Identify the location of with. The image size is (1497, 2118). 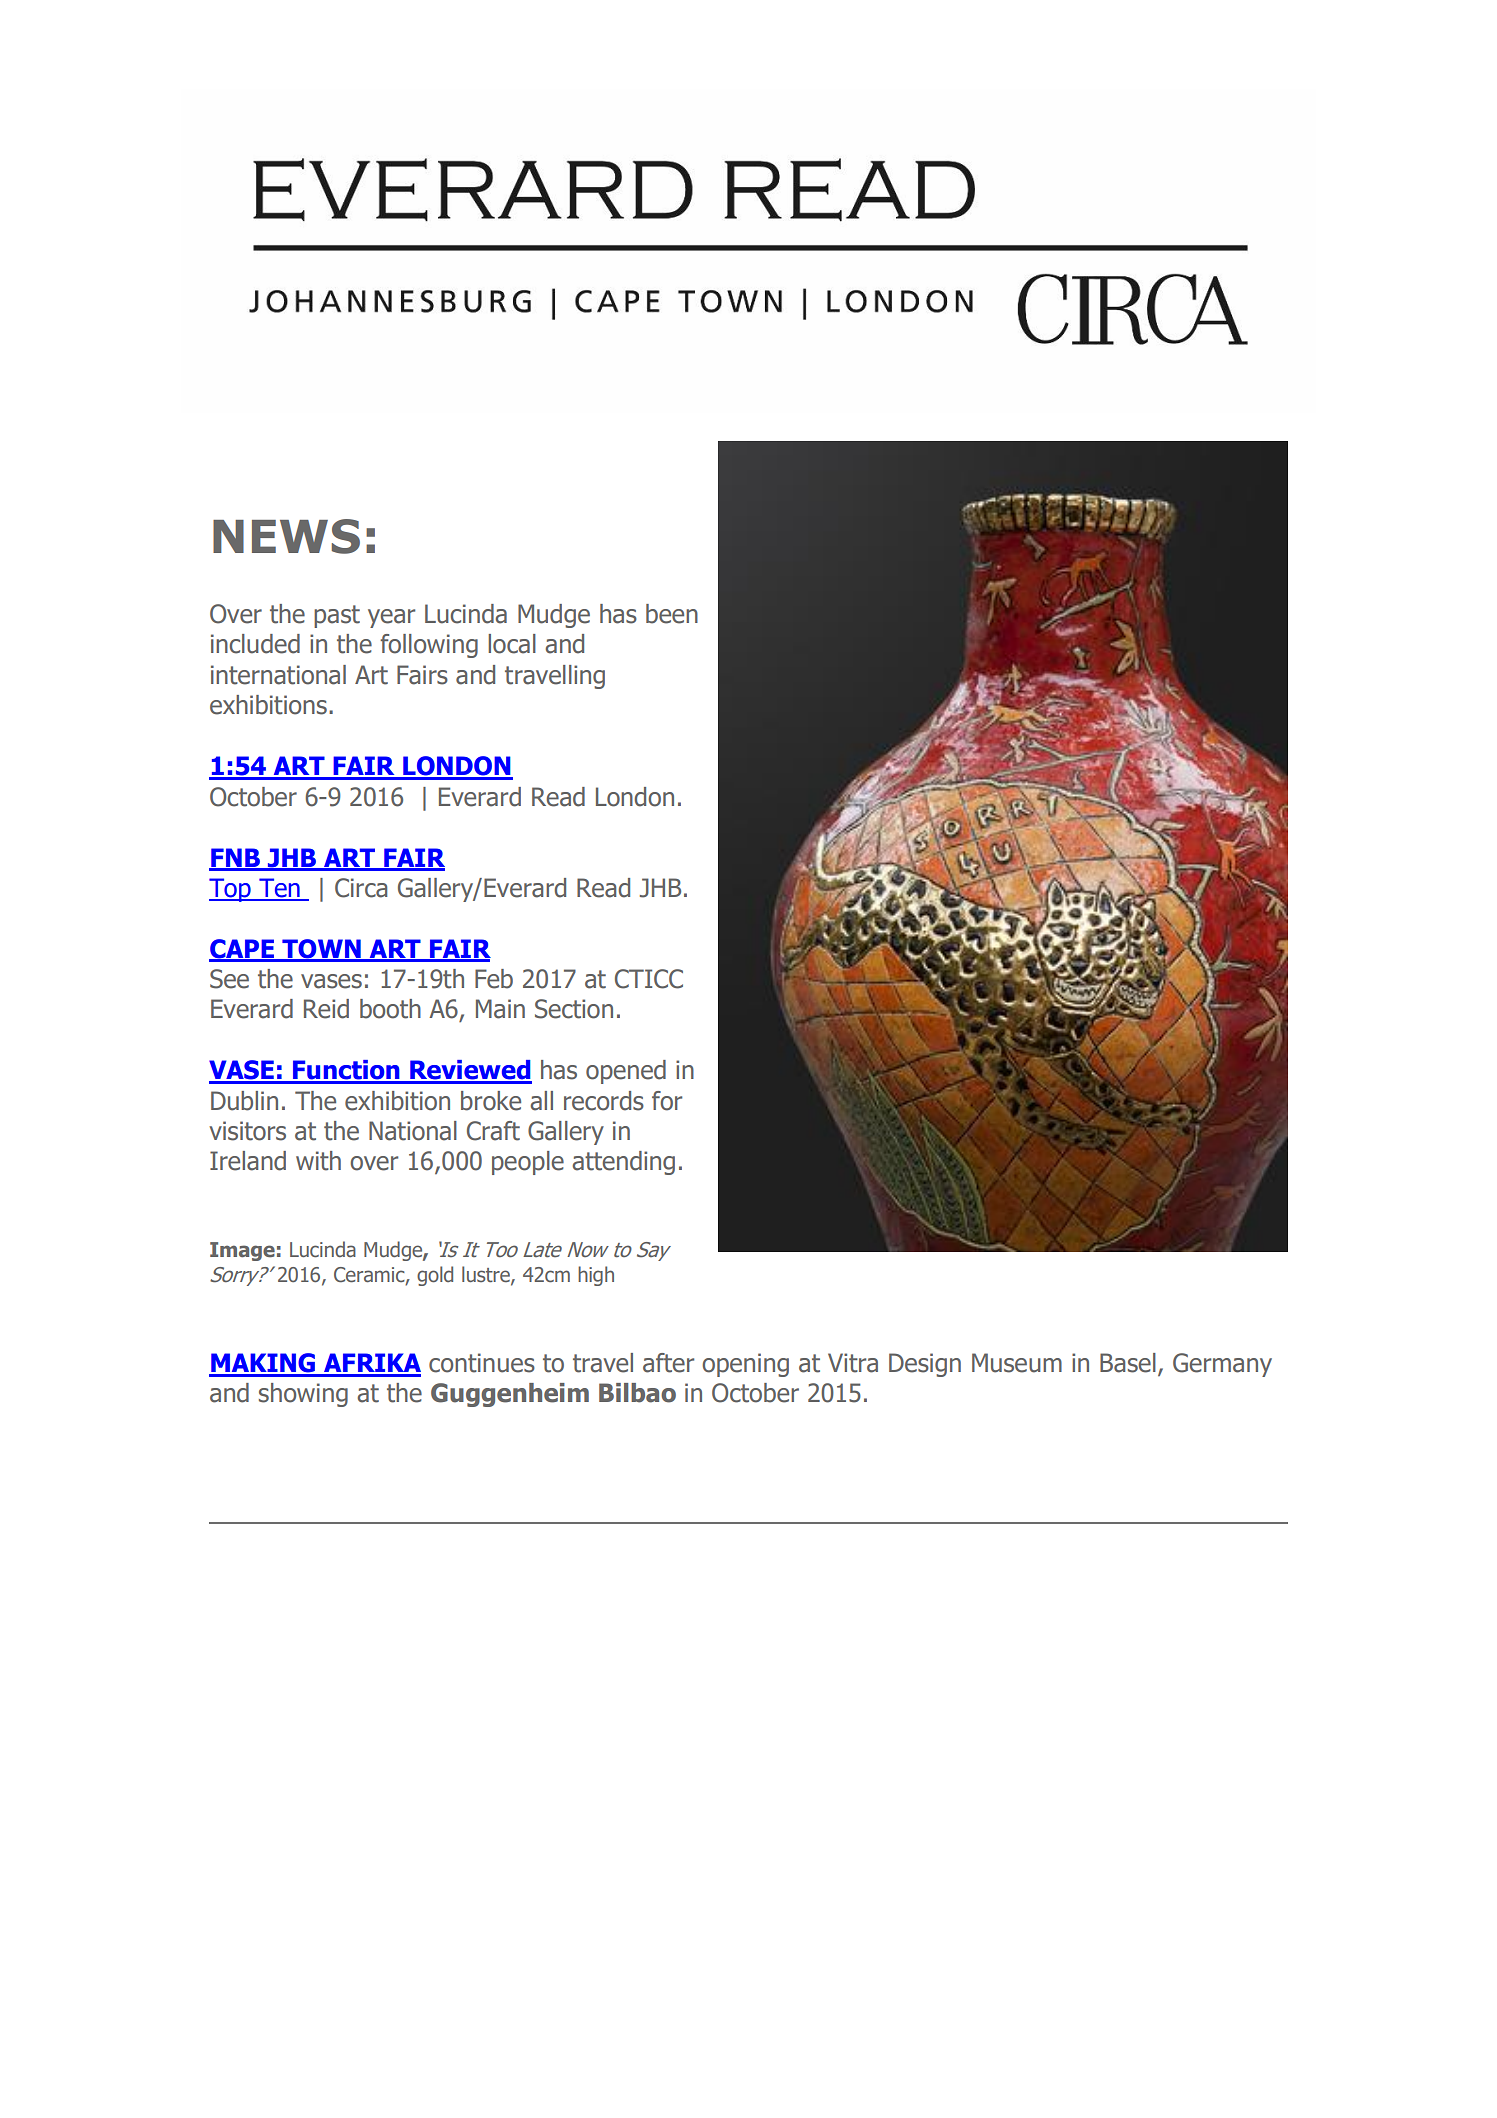
(318, 1161).
